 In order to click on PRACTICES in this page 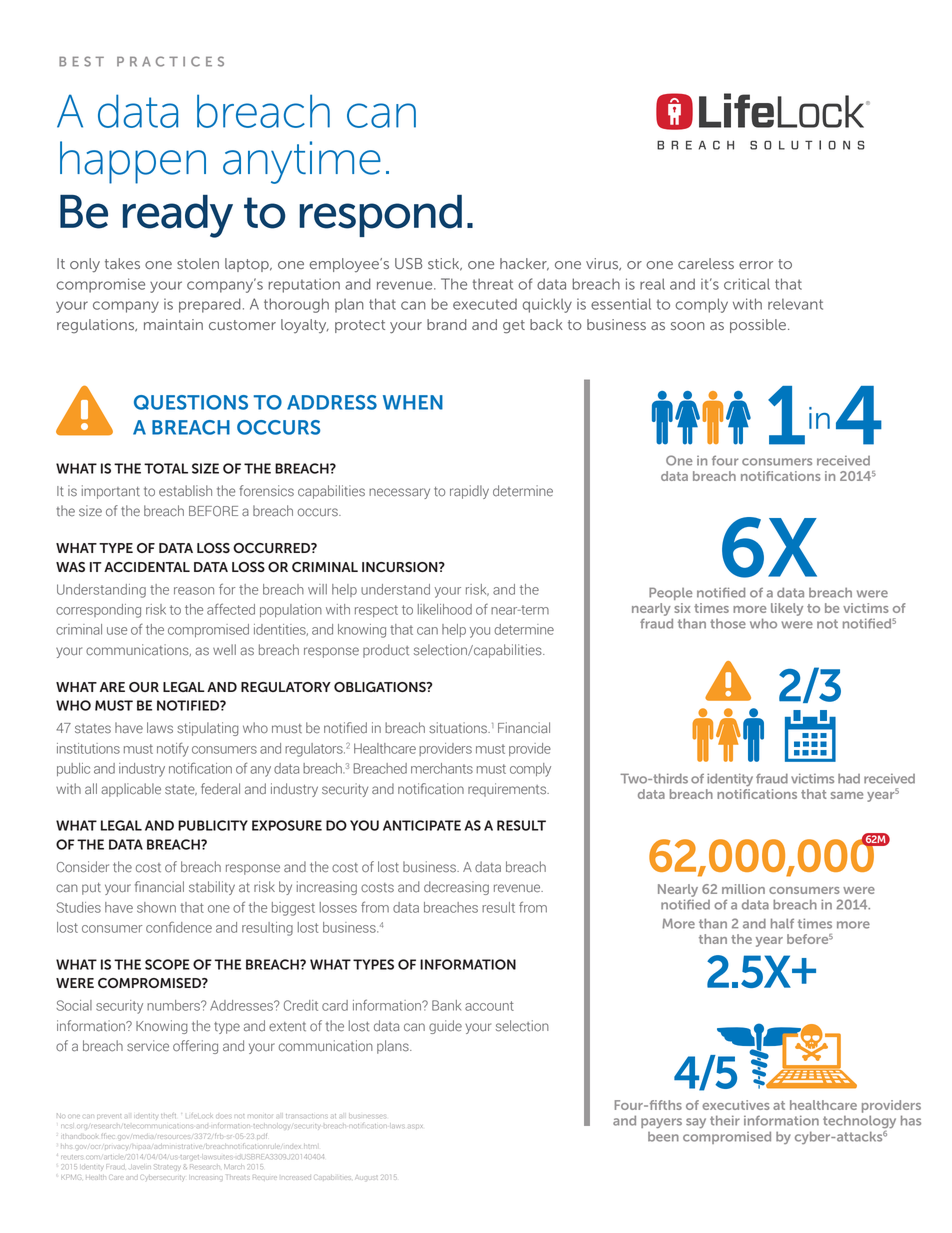, I will do `click(170, 61)`.
